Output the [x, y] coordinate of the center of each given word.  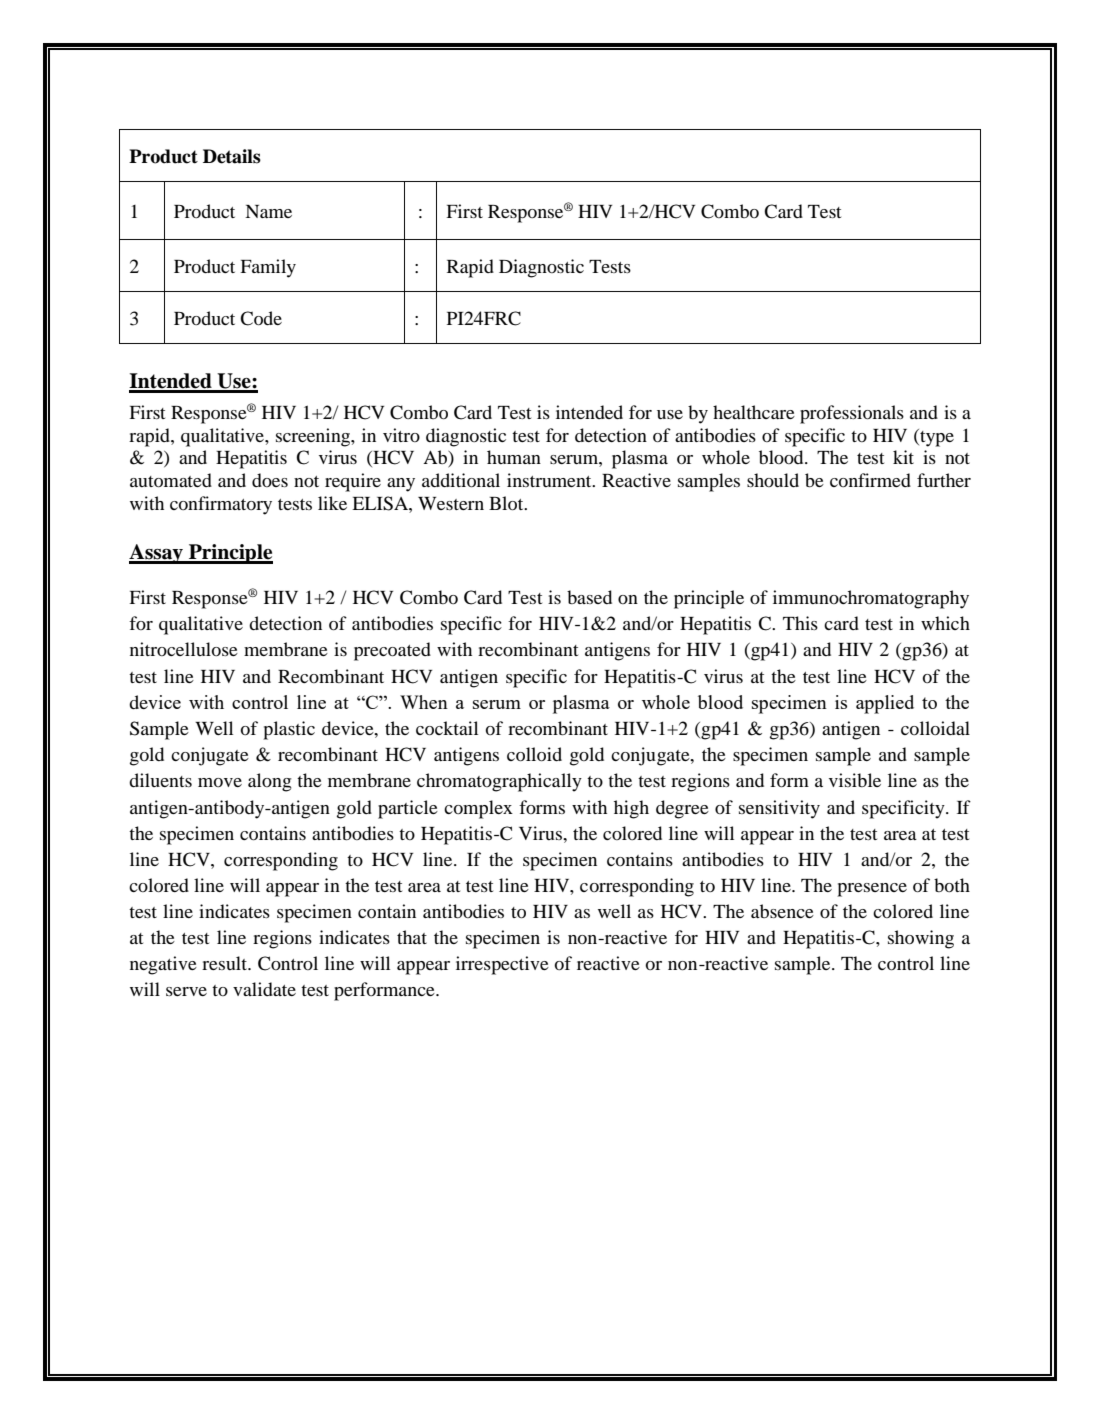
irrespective [502, 965]
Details [232, 156]
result [226, 963]
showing [921, 939]
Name [268, 211]
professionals [852, 414]
